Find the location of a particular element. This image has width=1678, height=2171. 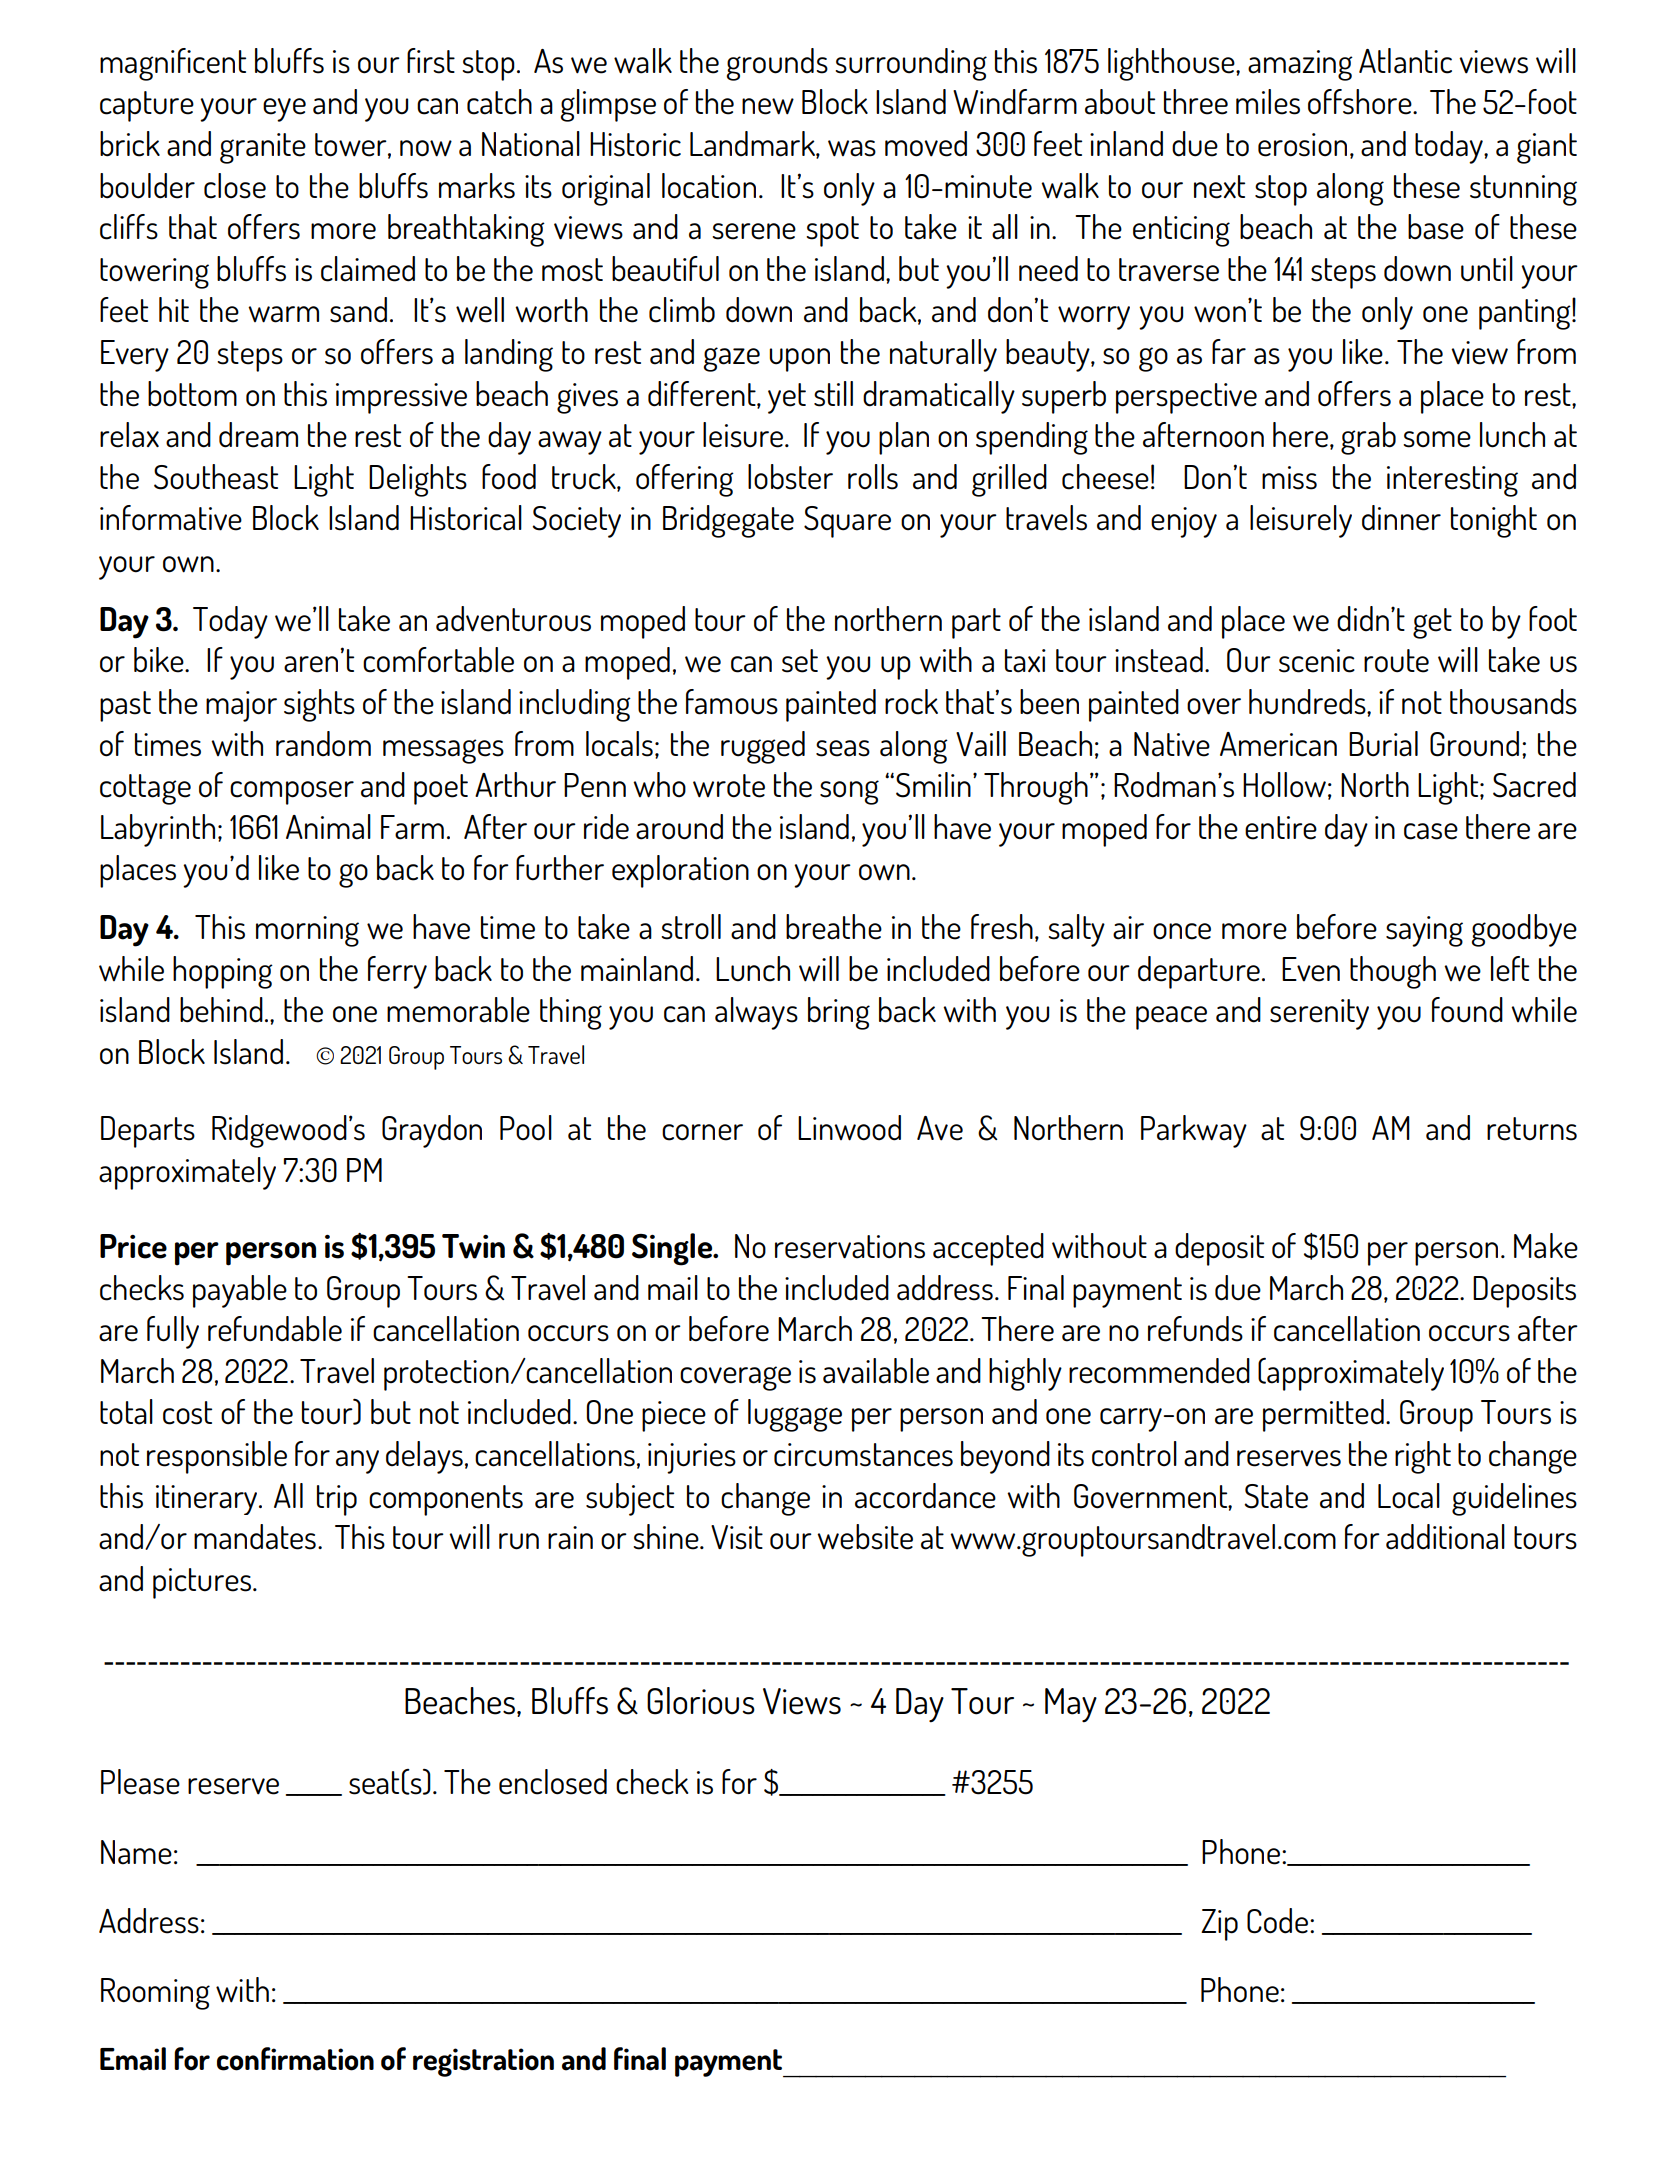

confirmation is located at coordinates (295, 2059).
